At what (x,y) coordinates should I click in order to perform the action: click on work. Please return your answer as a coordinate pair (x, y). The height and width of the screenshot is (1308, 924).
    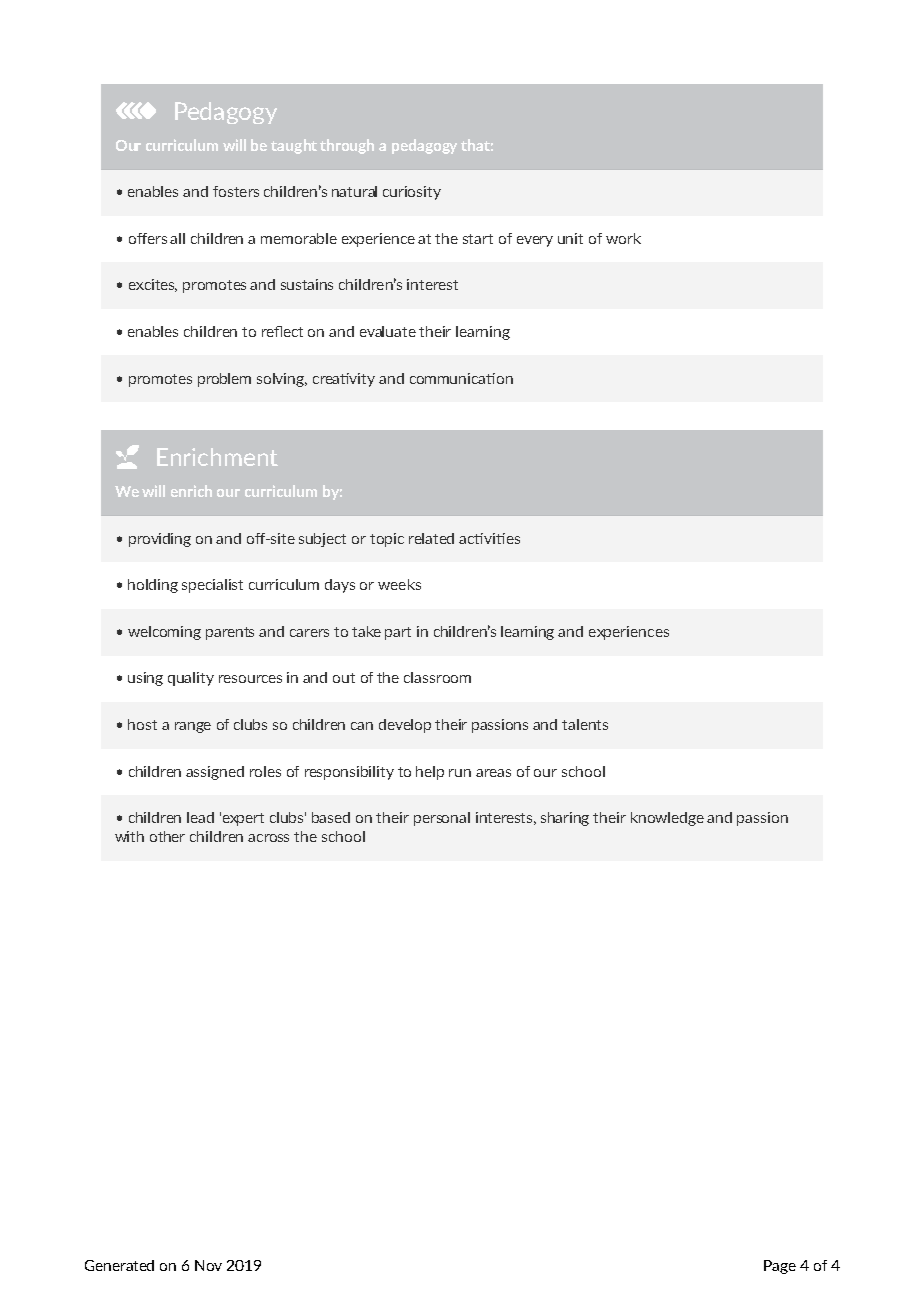
    Looking at the image, I should click on (623, 238).
